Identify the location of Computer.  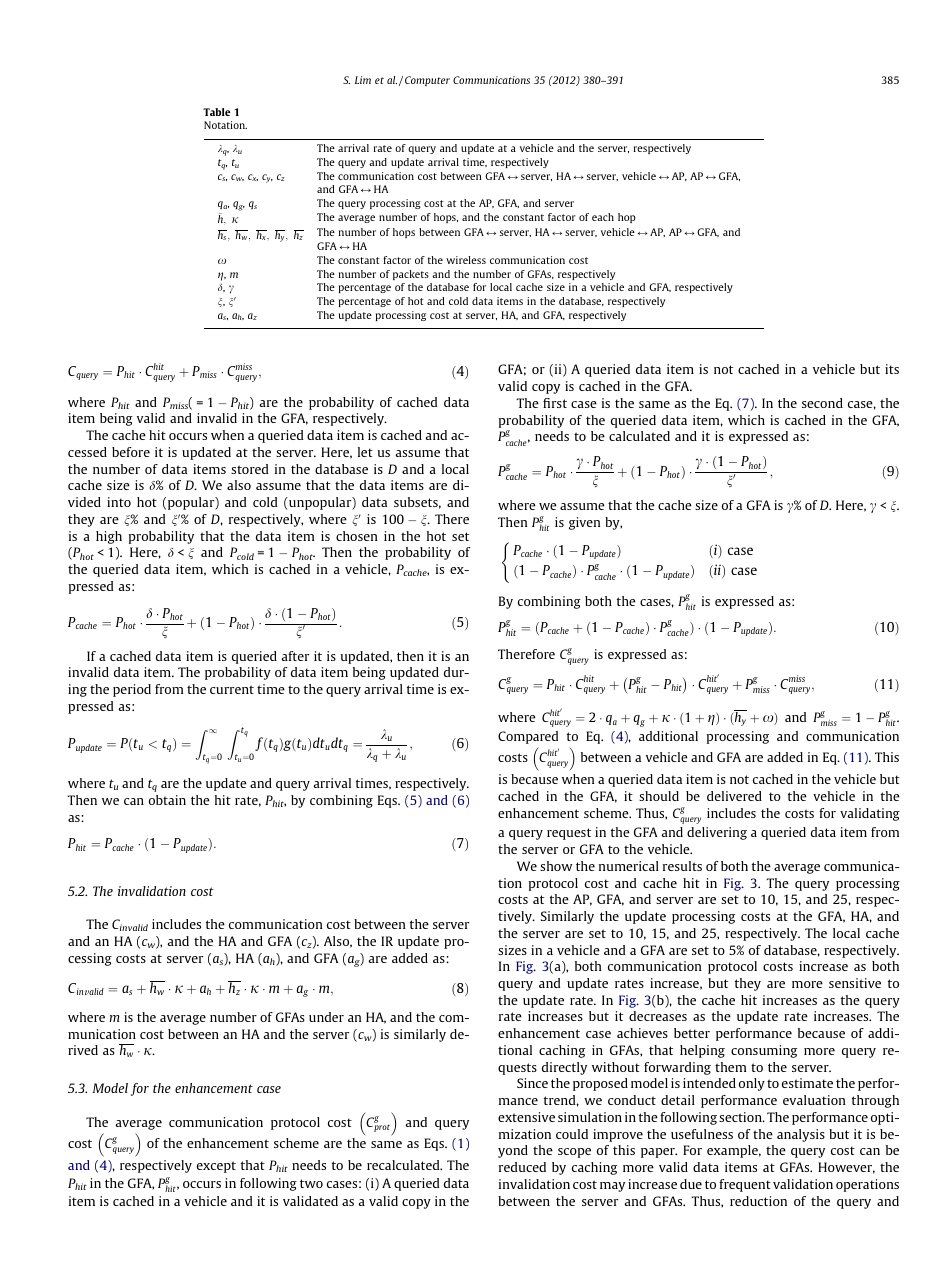
(427, 81).
